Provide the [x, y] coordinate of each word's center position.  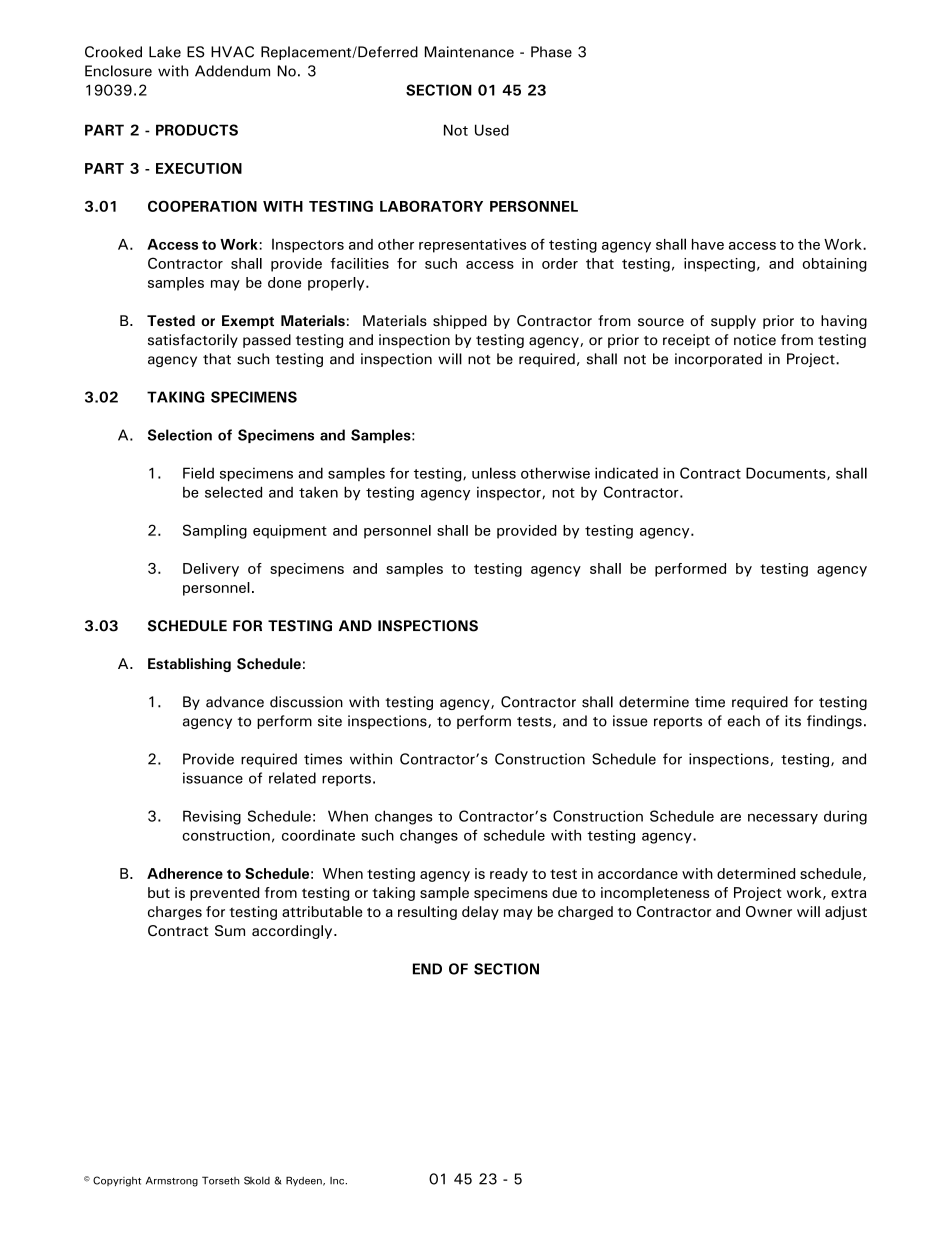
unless [494, 473]
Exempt [248, 322]
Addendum [232, 71]
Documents [787, 473]
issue [630, 721]
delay [480, 913]
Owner [769, 911]
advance [235, 702]
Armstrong [172, 1182]
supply [733, 322]
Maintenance [469, 52]
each [744, 721]
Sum [230, 930]
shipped [460, 322]
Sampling [215, 531]
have [708, 244]
